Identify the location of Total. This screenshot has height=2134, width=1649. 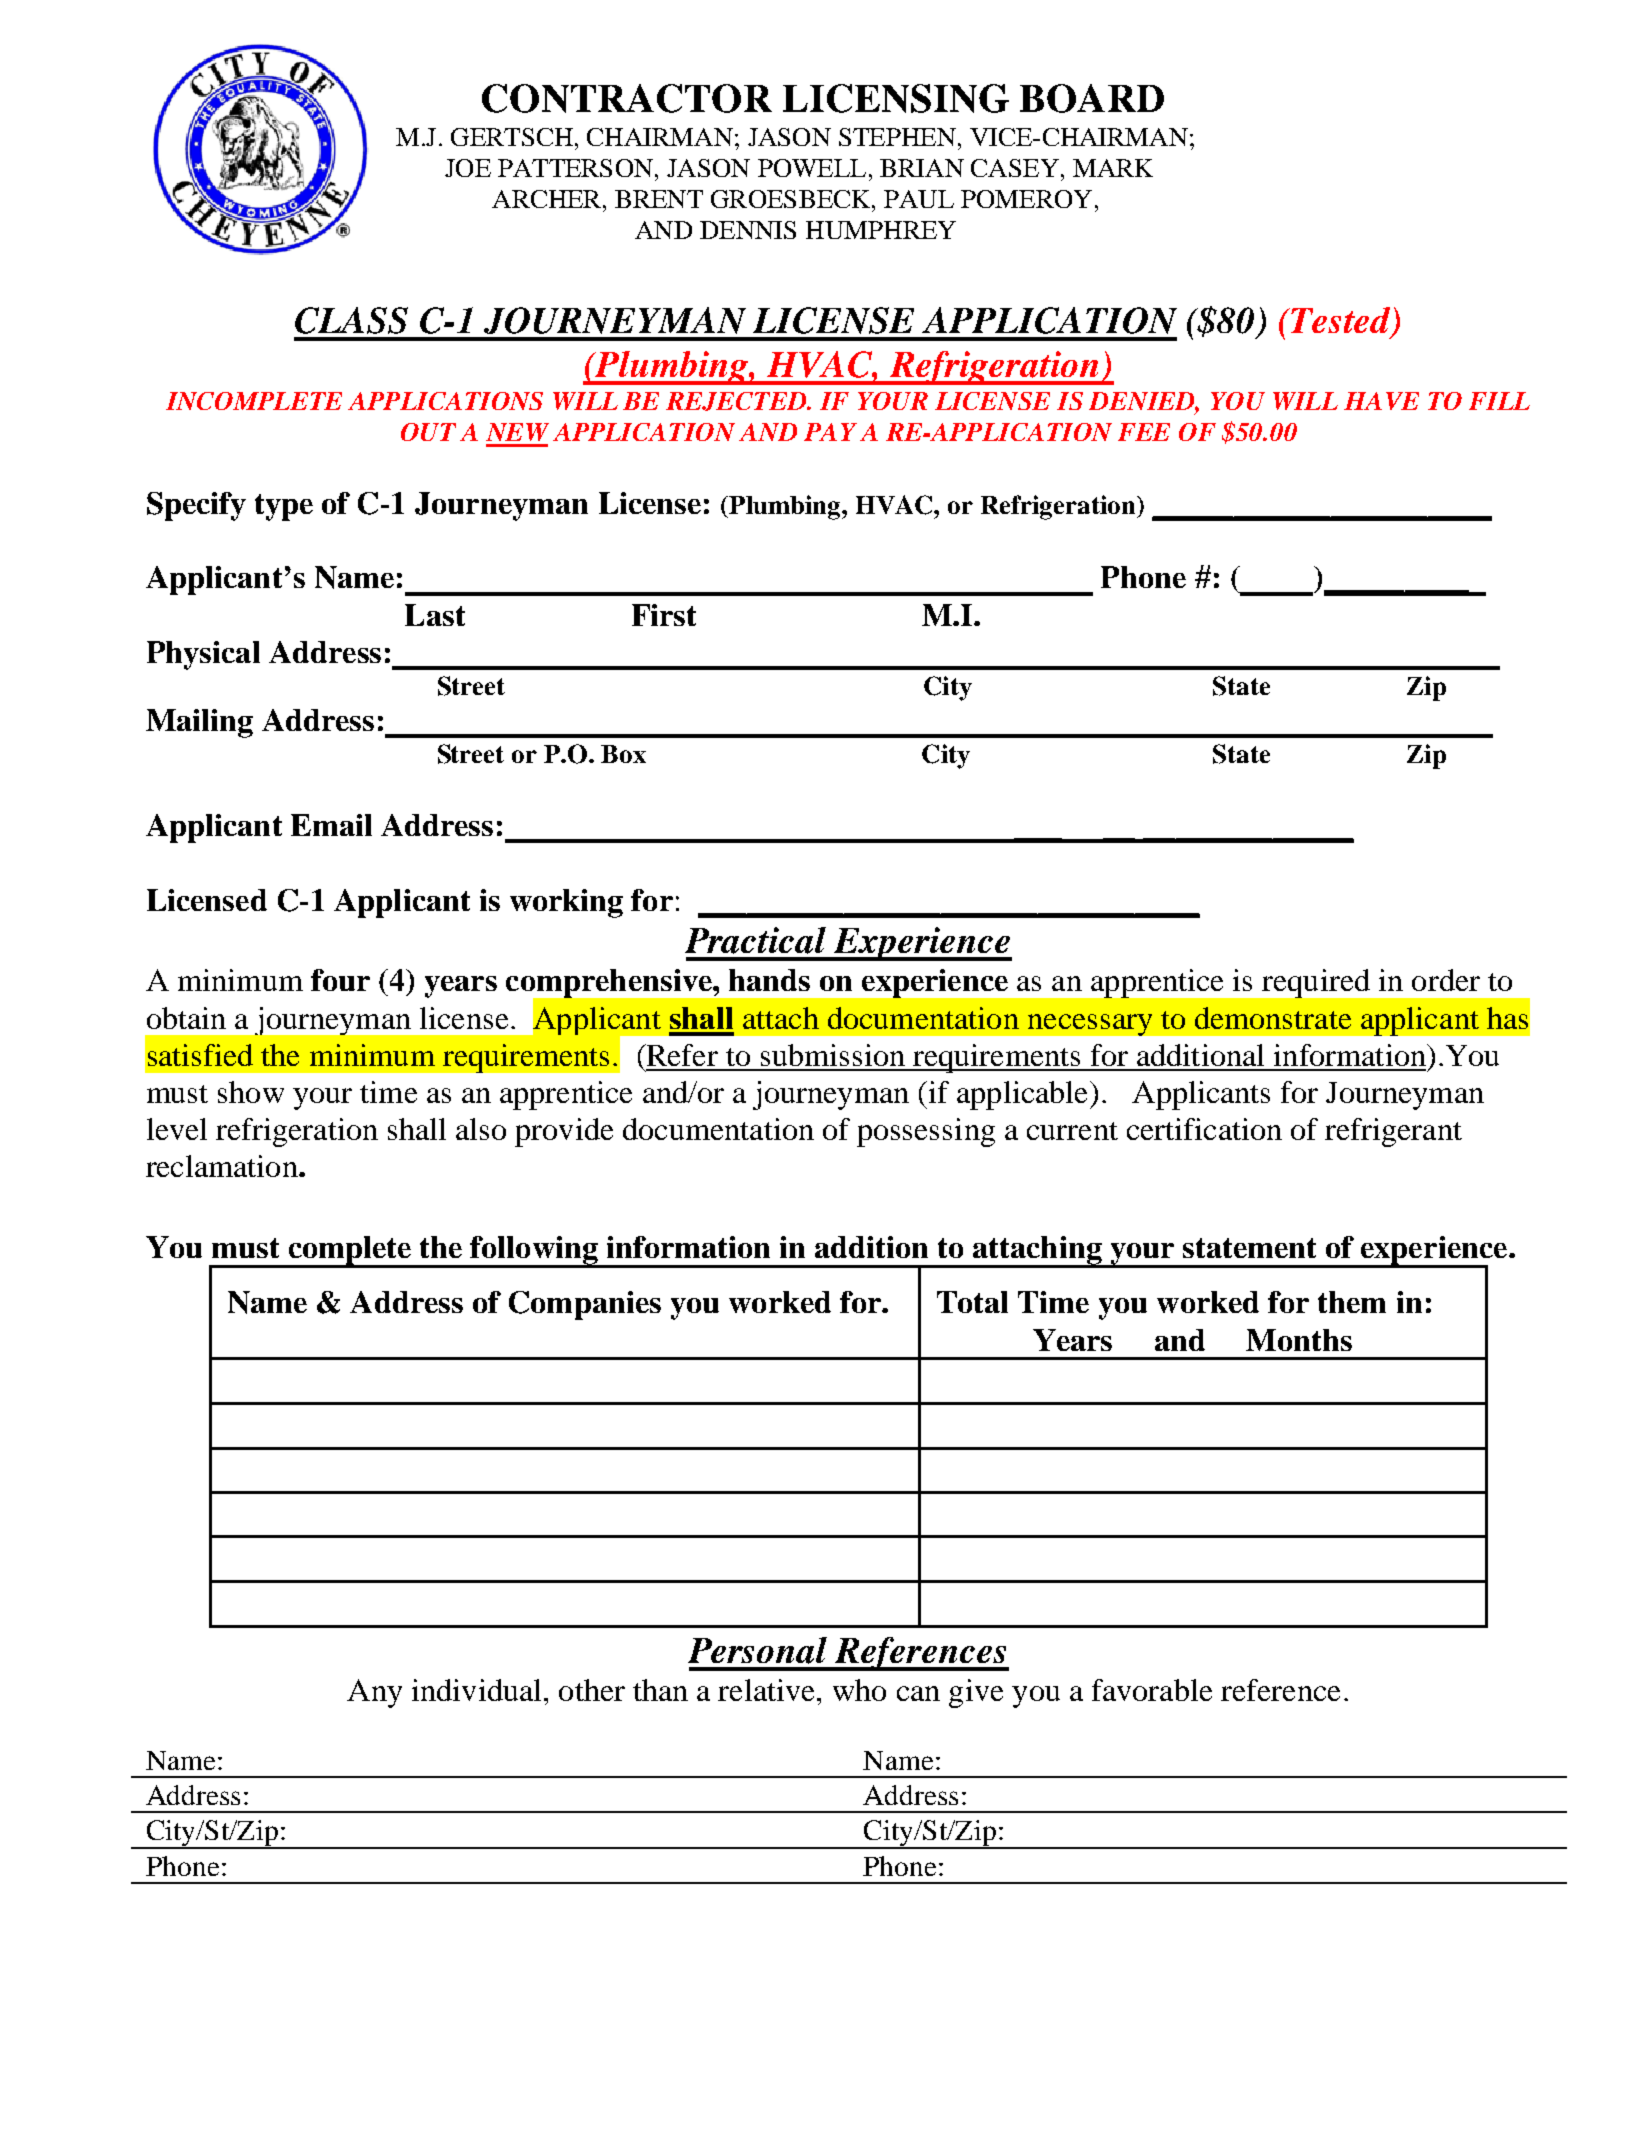
(972, 1302).
